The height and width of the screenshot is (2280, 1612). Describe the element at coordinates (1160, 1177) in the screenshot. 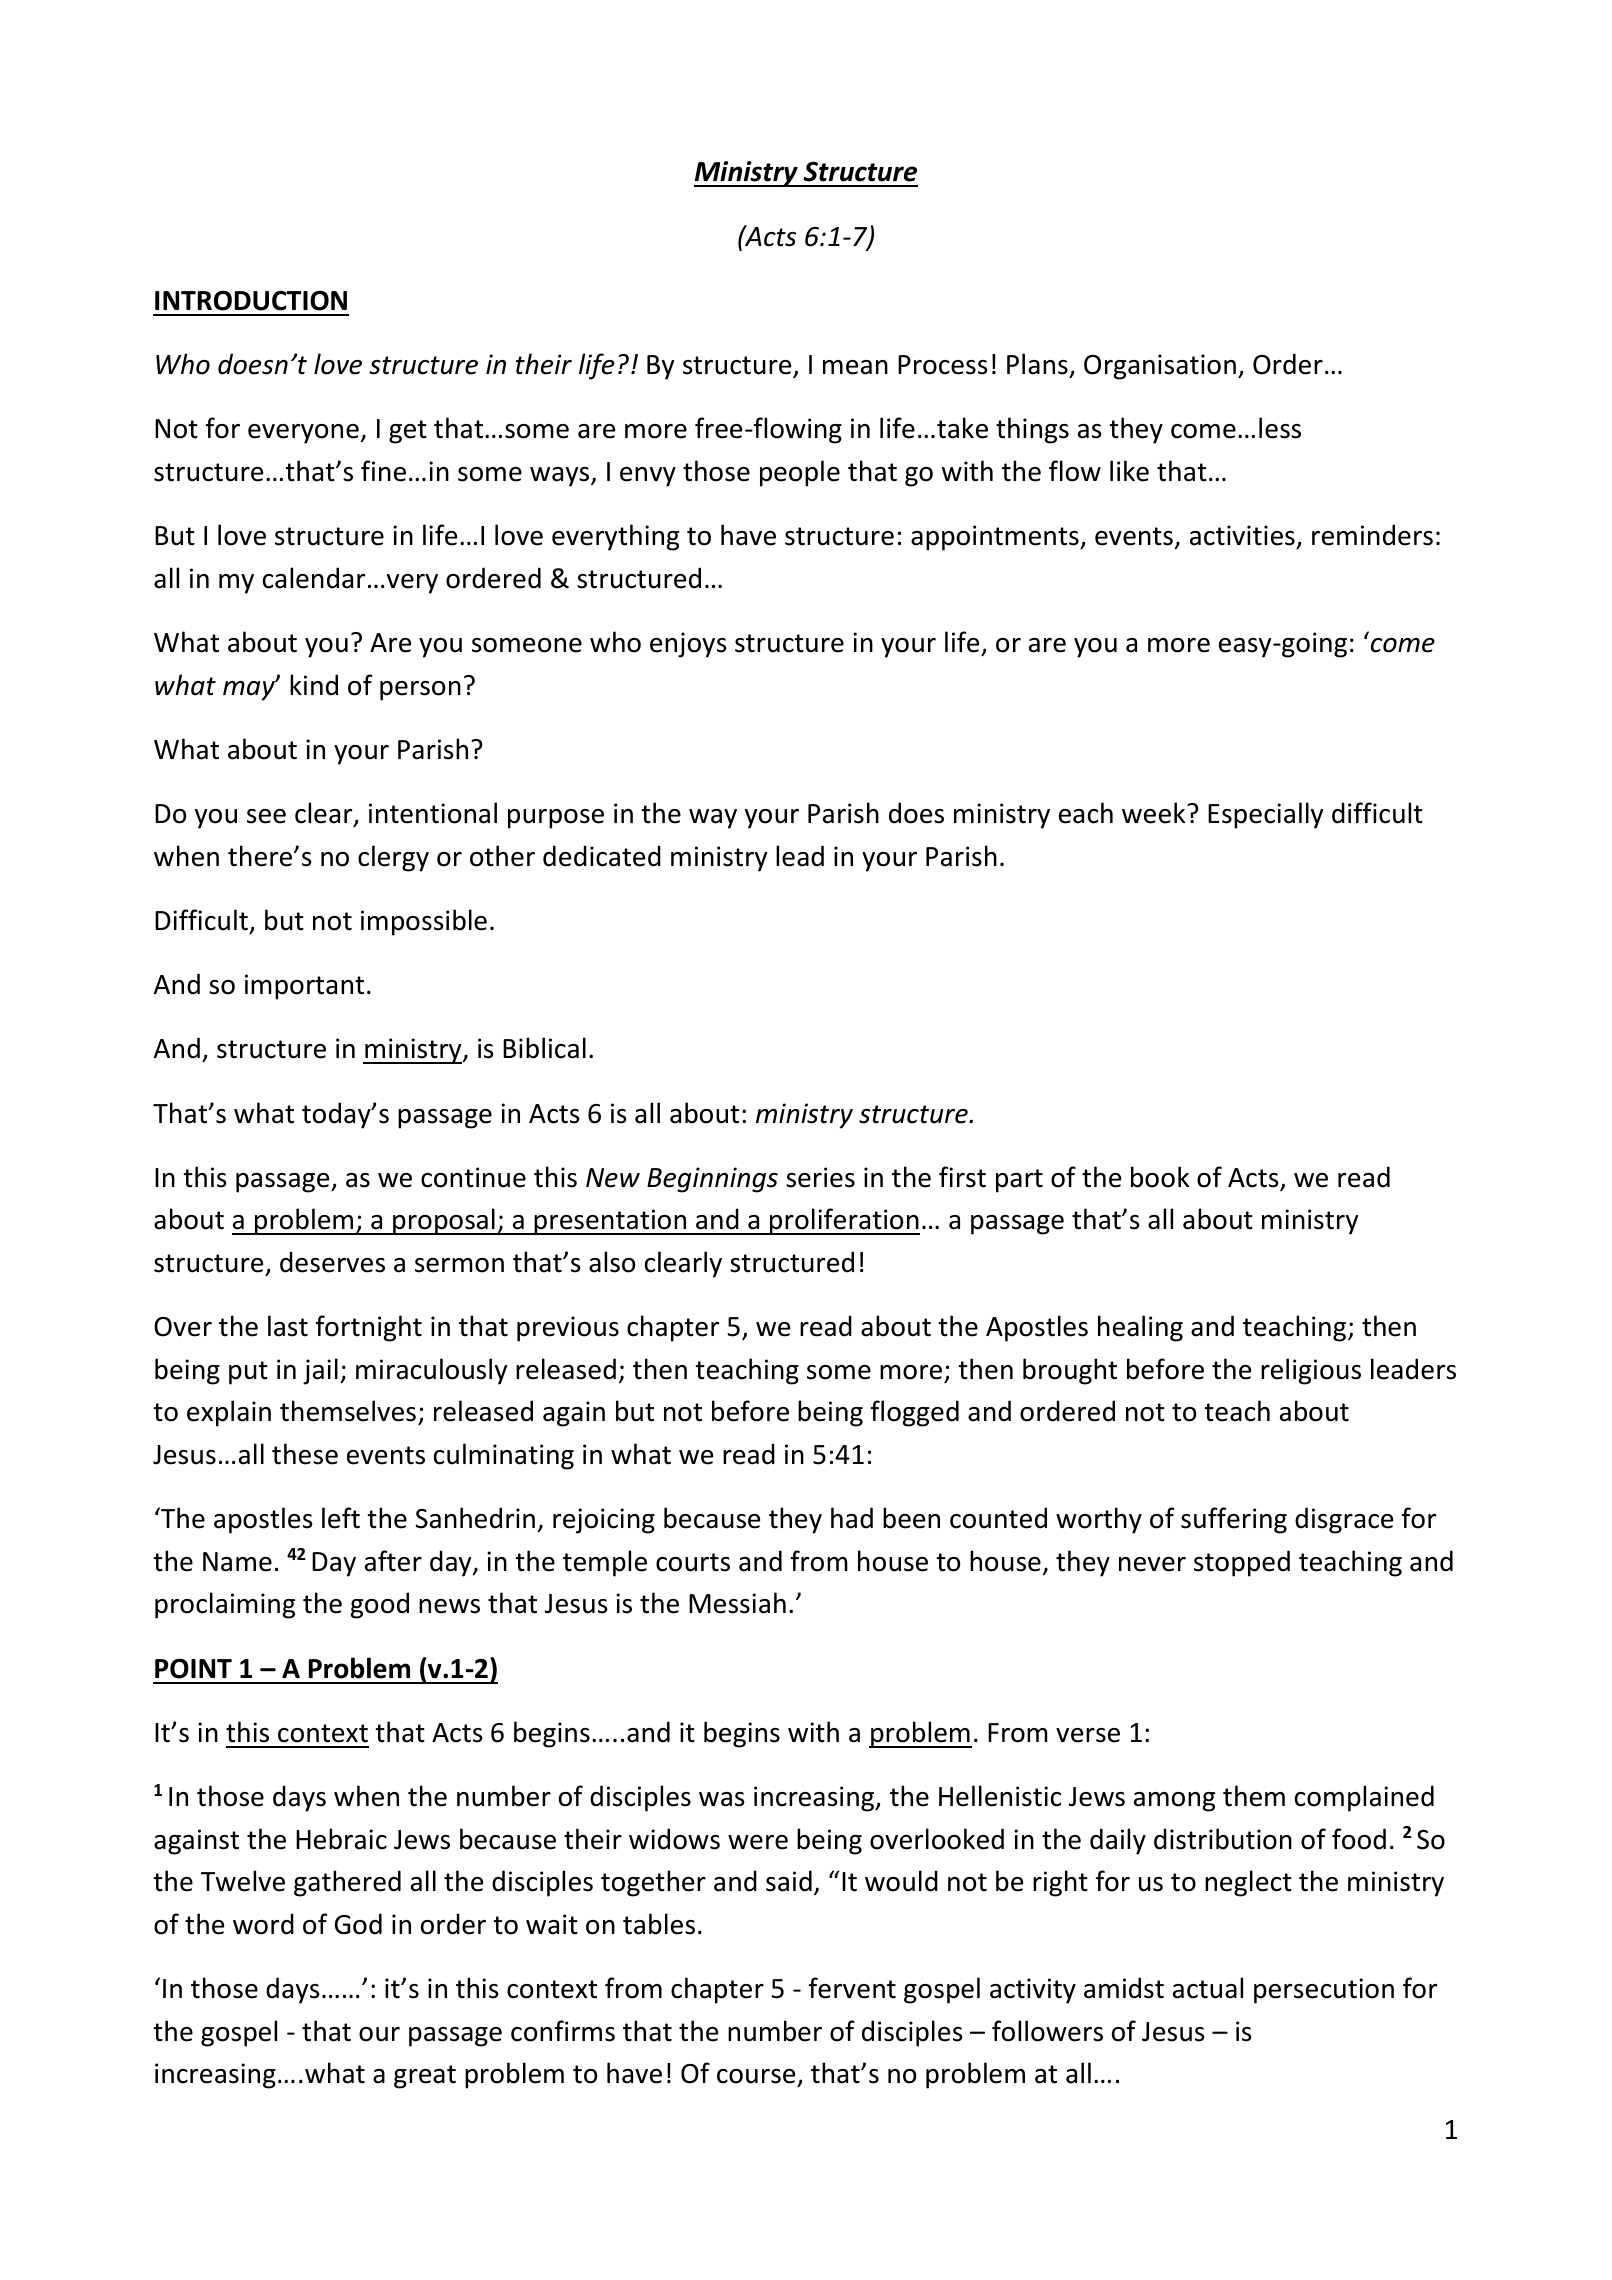

I see `book` at that location.
